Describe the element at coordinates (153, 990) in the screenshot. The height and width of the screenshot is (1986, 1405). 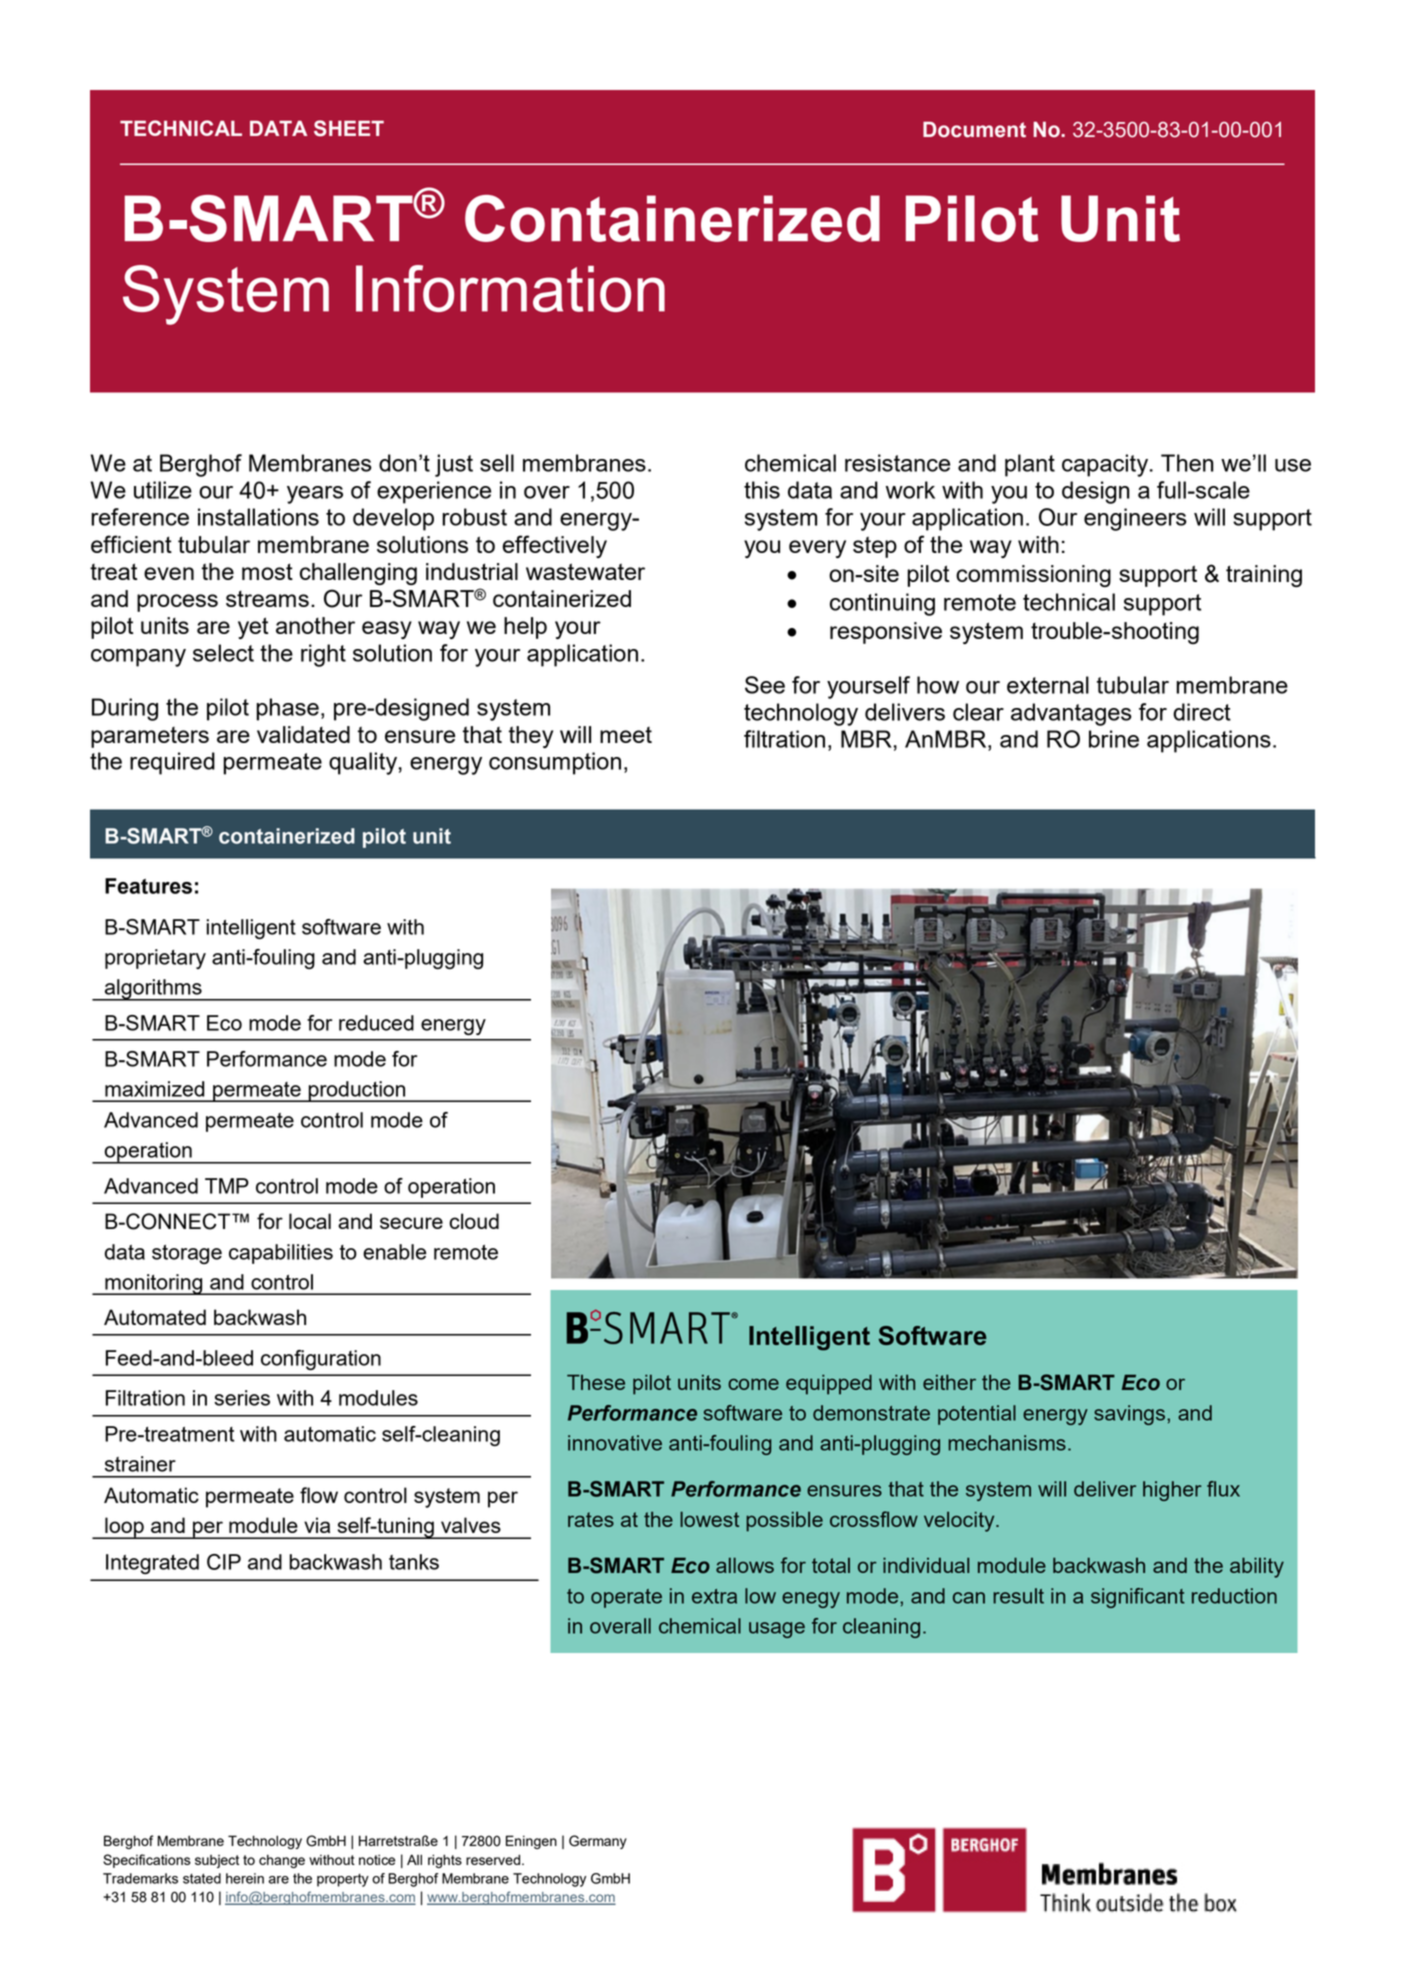
I see `algorithms` at that location.
